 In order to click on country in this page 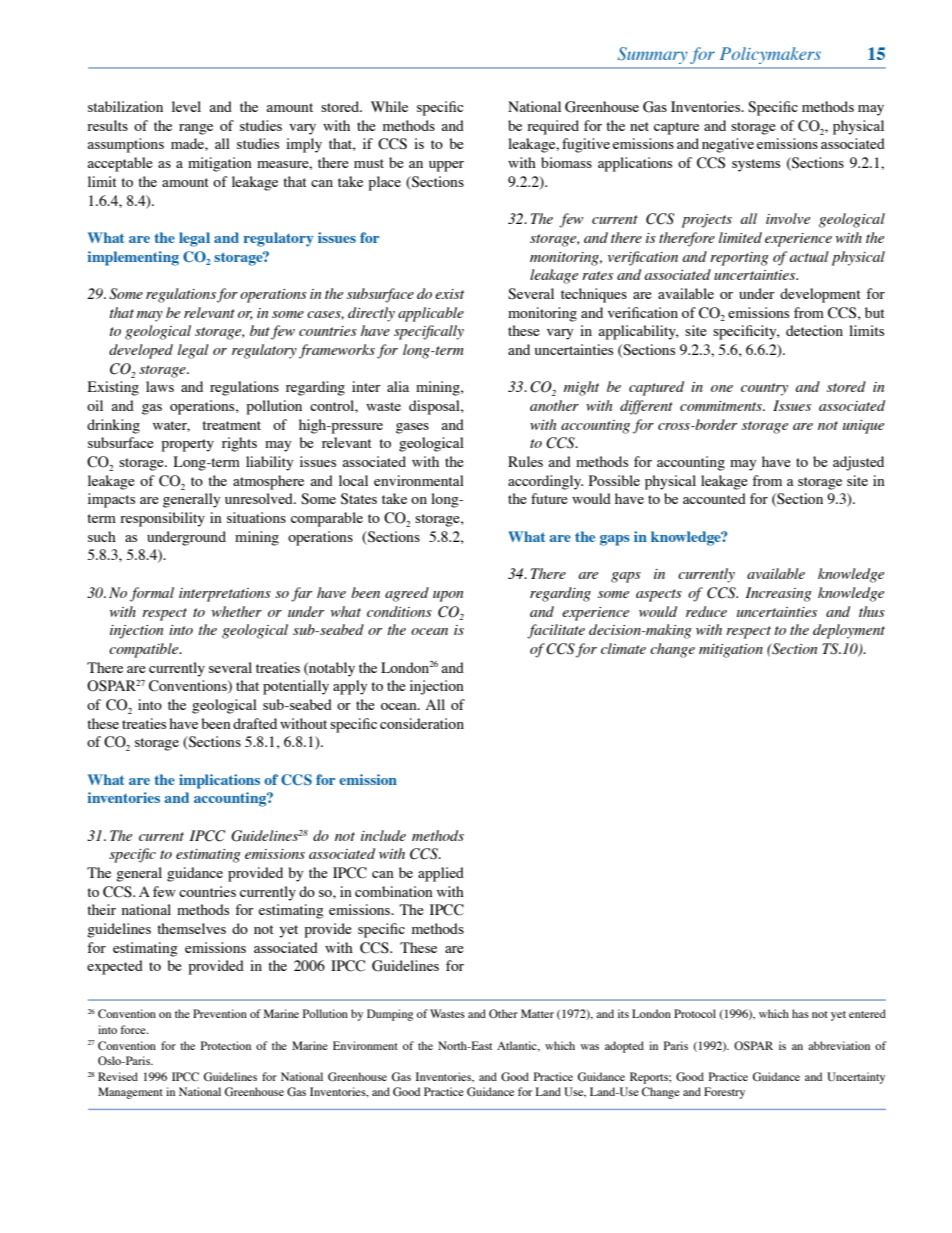, I will do `click(764, 389)`.
